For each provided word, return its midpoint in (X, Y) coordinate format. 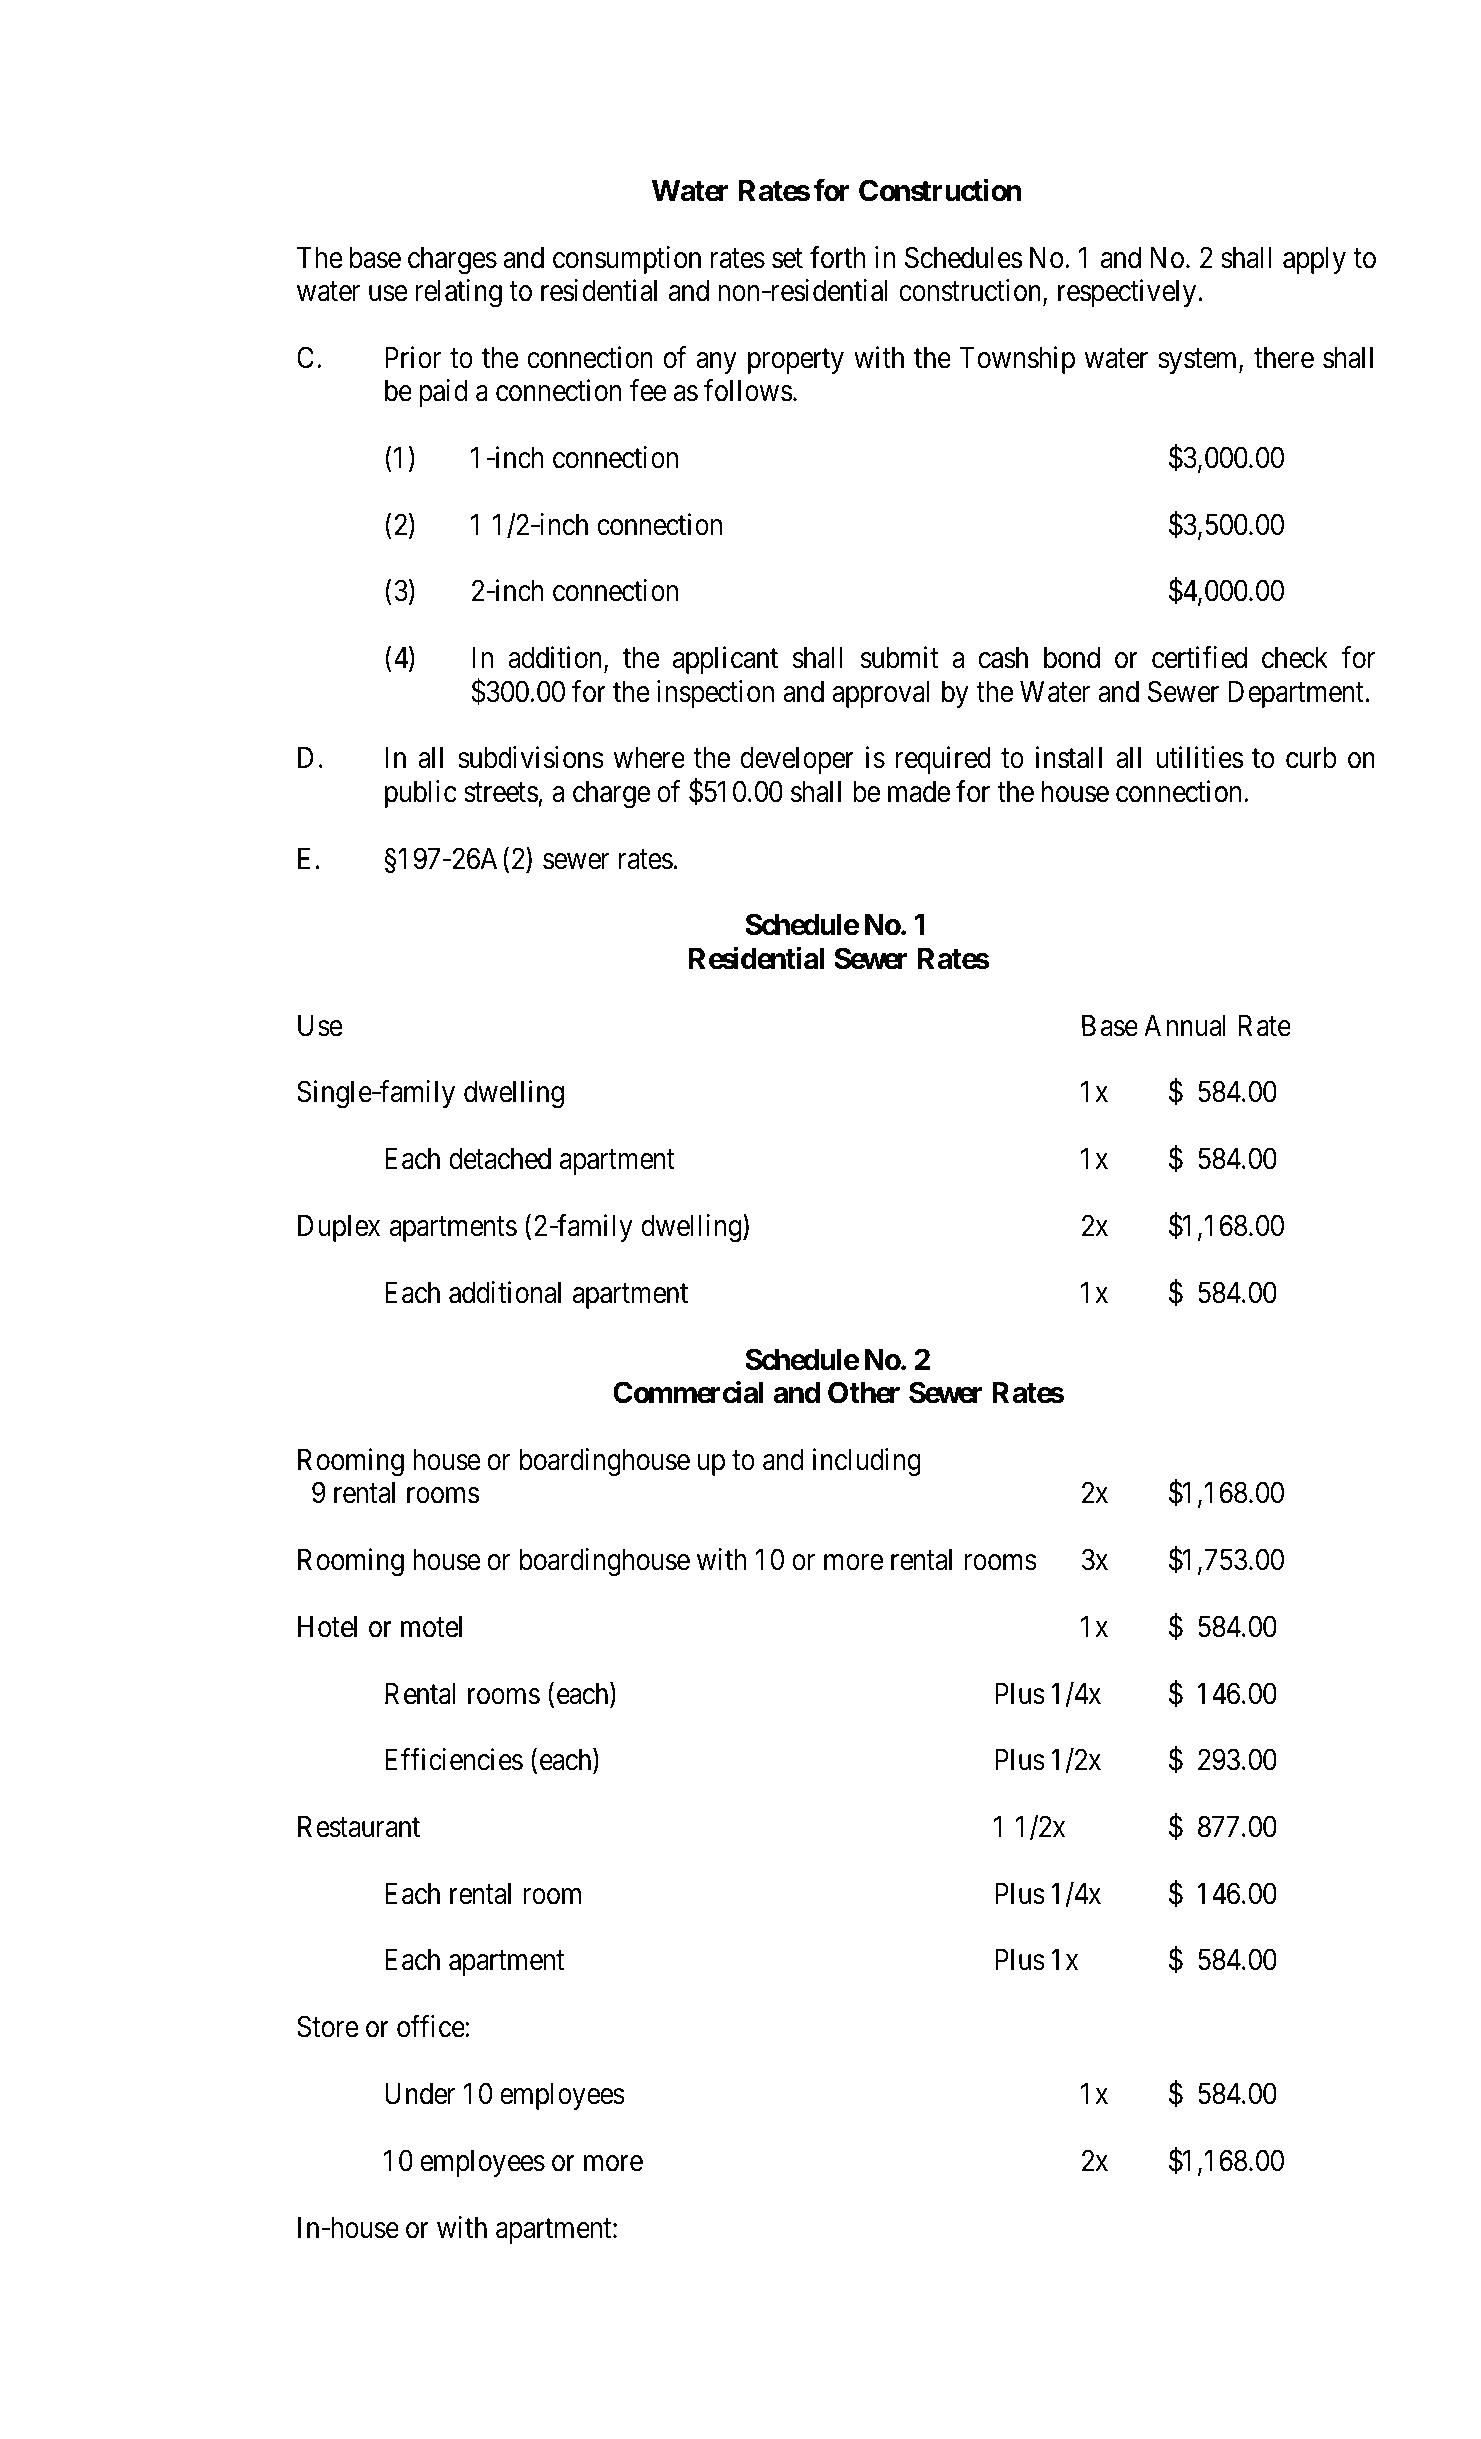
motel (431, 1627)
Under (420, 2094)
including (867, 1462)
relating (458, 293)
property (796, 361)
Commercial (688, 1392)
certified (1199, 657)
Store (328, 2027)
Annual (1185, 1026)
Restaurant (359, 1827)
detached (500, 1159)
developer (797, 760)
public (421, 794)
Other (864, 1392)
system (1199, 361)
